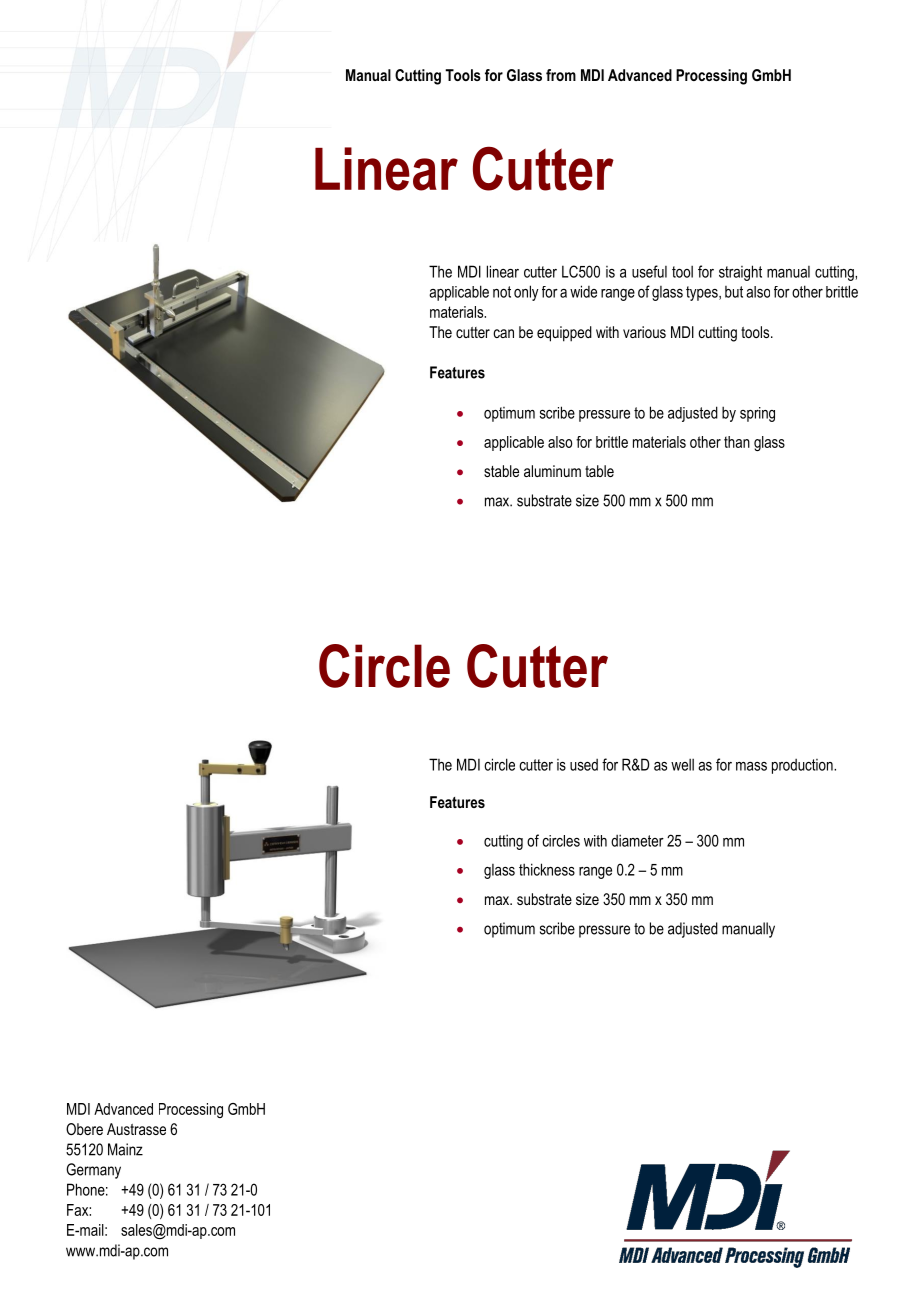 This page has height=1308, width=924. Describe the element at coordinates (502, 292) in the page. I see `not` at that location.
